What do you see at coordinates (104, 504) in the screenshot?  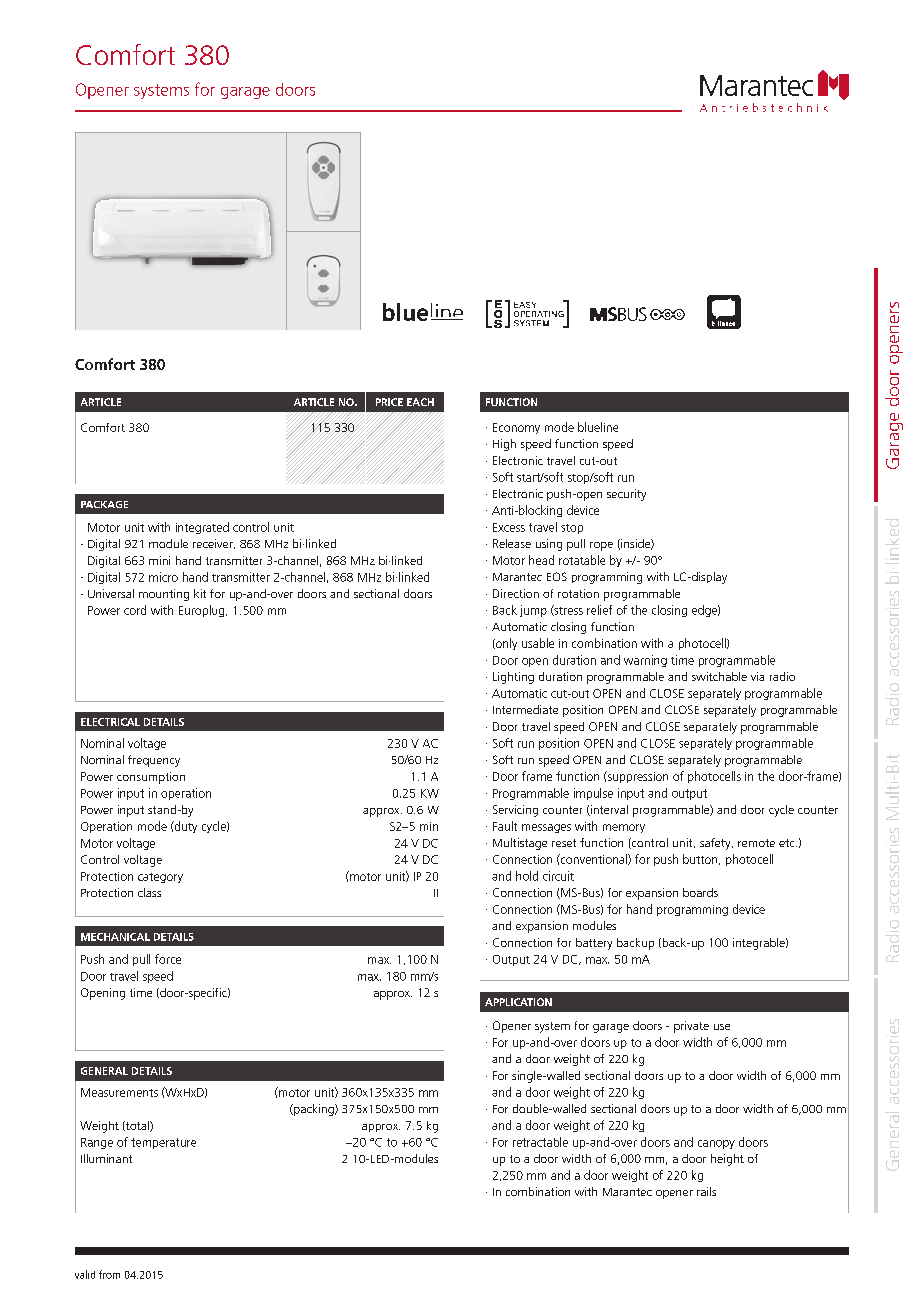 I see `PACKAGE` at bounding box center [104, 504].
